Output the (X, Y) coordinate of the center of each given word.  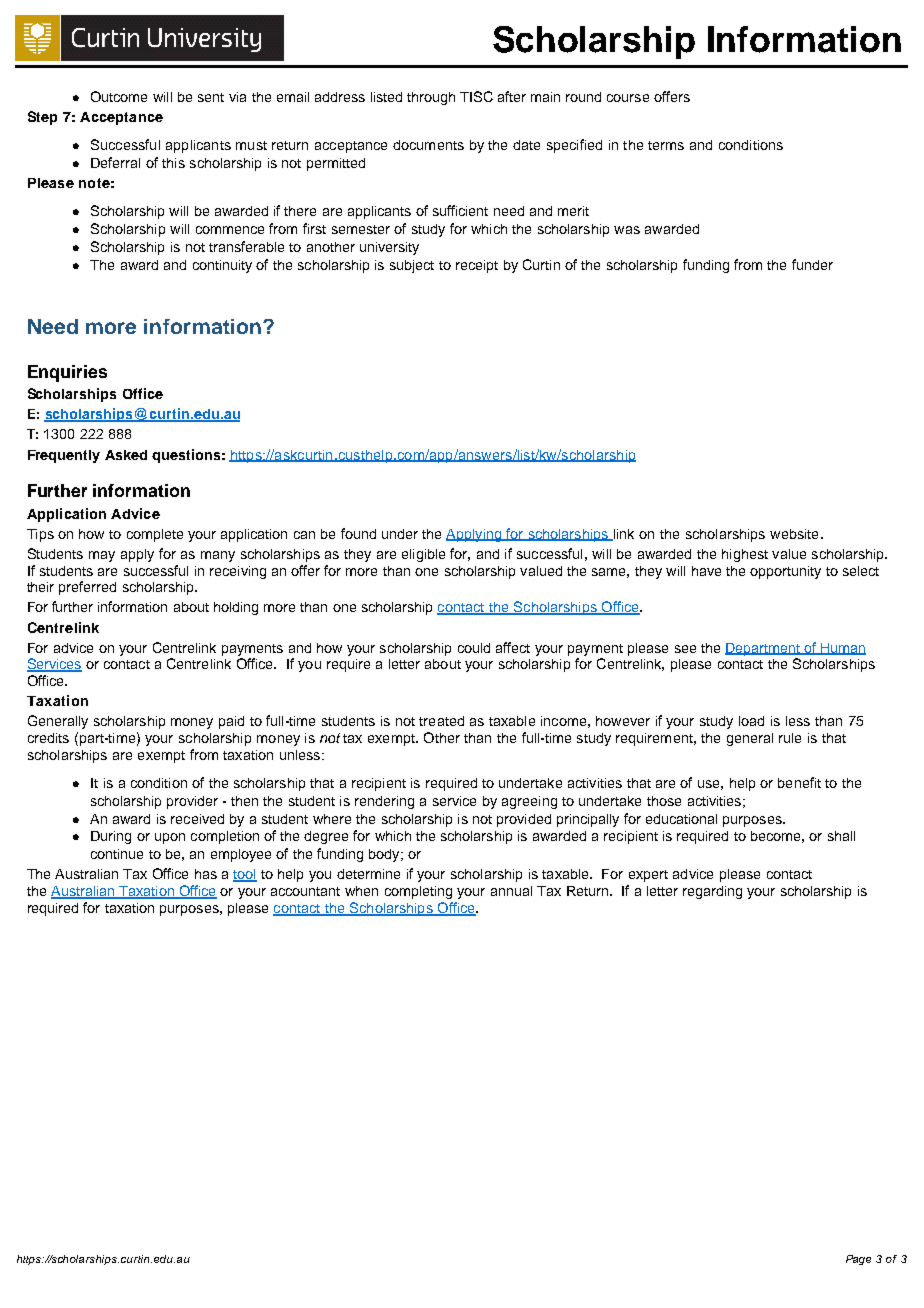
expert (648, 876)
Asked (126, 455)
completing (418, 892)
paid (231, 722)
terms (666, 145)
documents (428, 145)
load (751, 721)
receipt (477, 266)
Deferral (115, 162)
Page (858, 1260)
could (474, 648)
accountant (305, 891)
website (794, 534)
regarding (712, 892)
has (206, 874)
